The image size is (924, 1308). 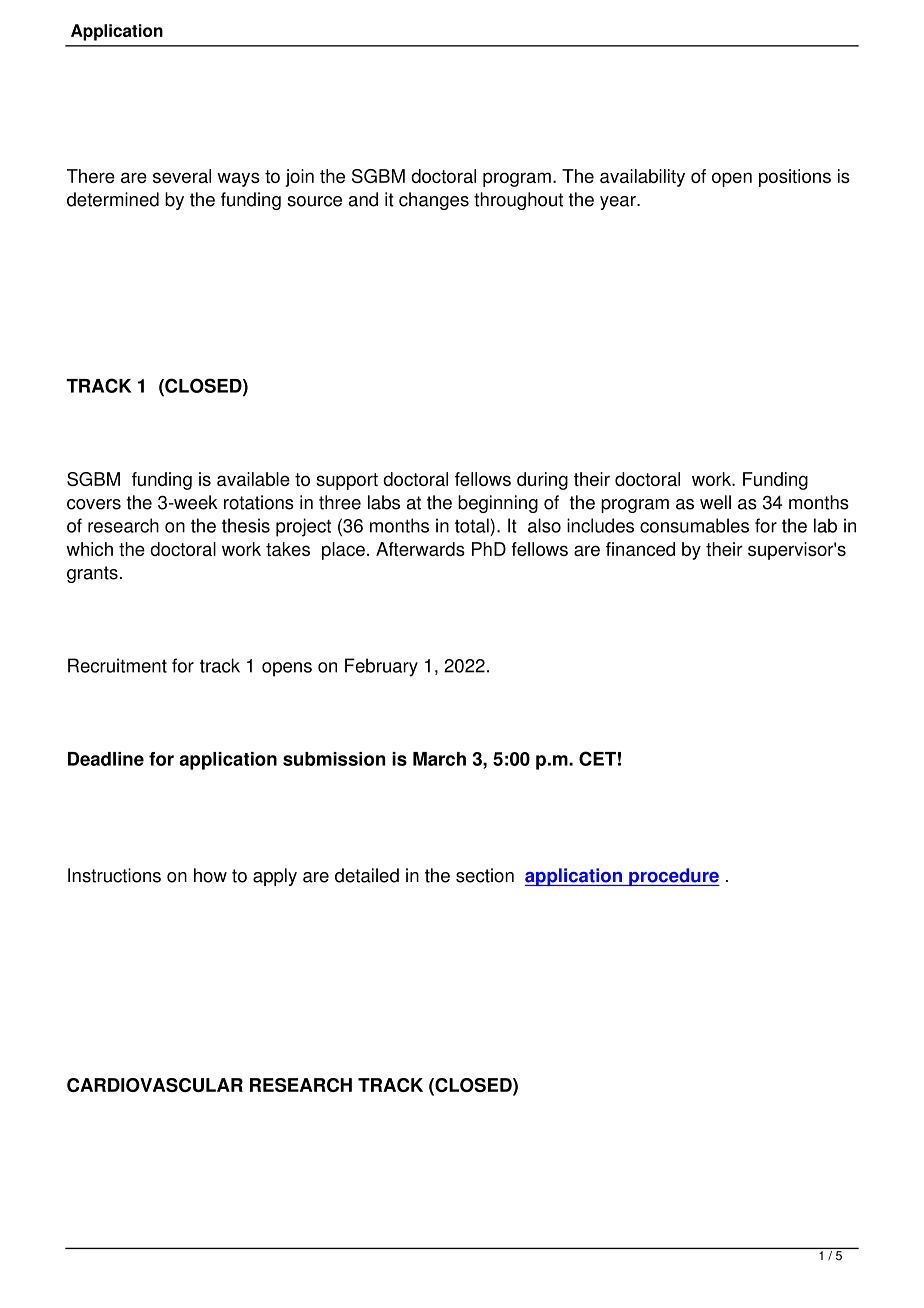 I want to click on financed, so click(x=640, y=549).
